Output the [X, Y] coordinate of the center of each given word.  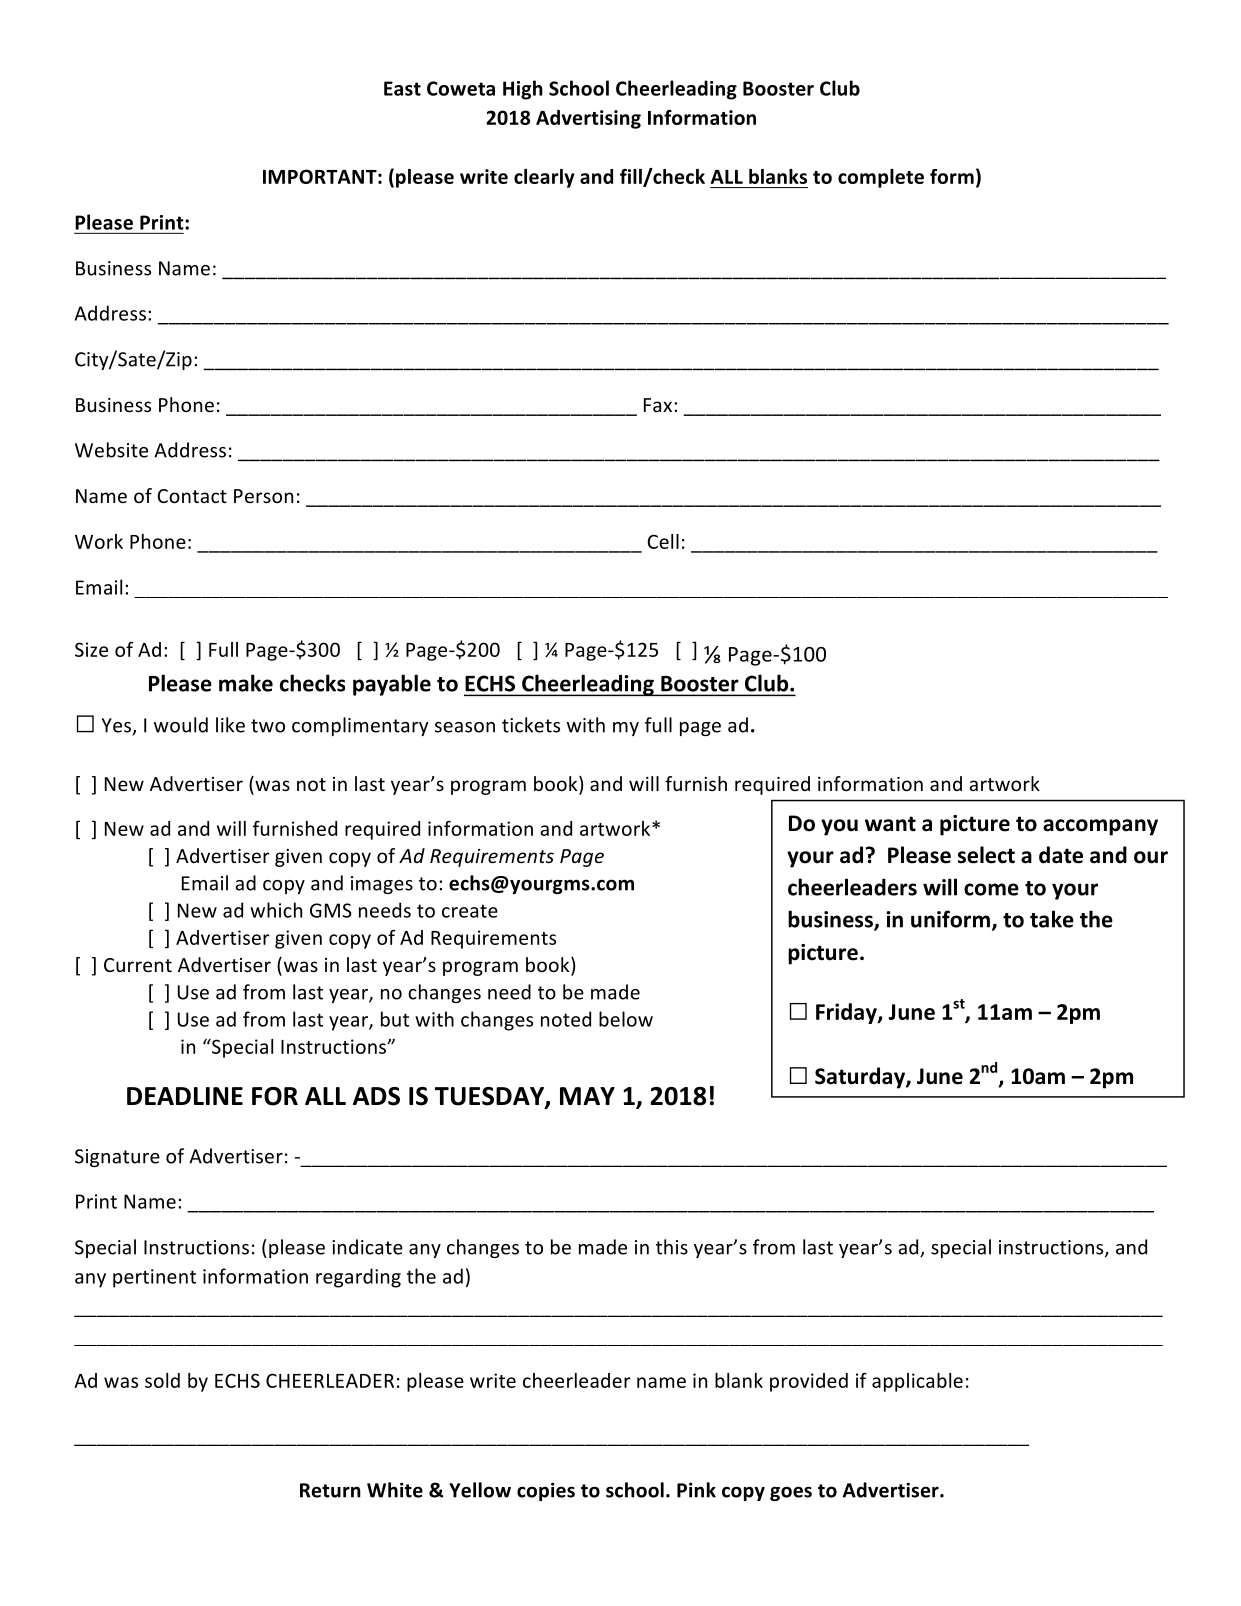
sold [162, 1380]
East [402, 88]
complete [881, 178]
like [230, 725]
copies [546, 1491]
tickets [531, 725]
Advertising [588, 119]
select [986, 855]
